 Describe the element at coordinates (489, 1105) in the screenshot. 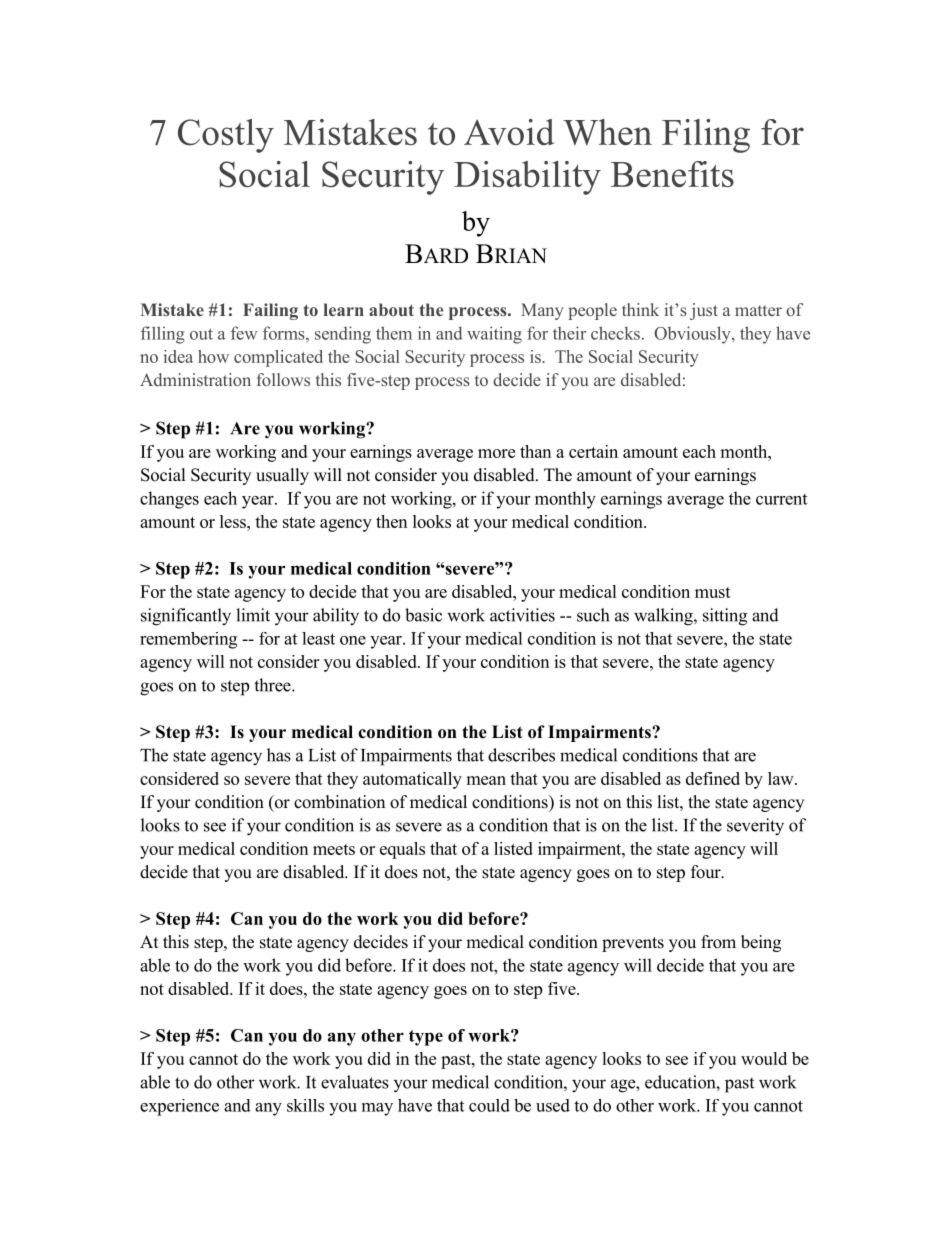

I see `could` at that location.
